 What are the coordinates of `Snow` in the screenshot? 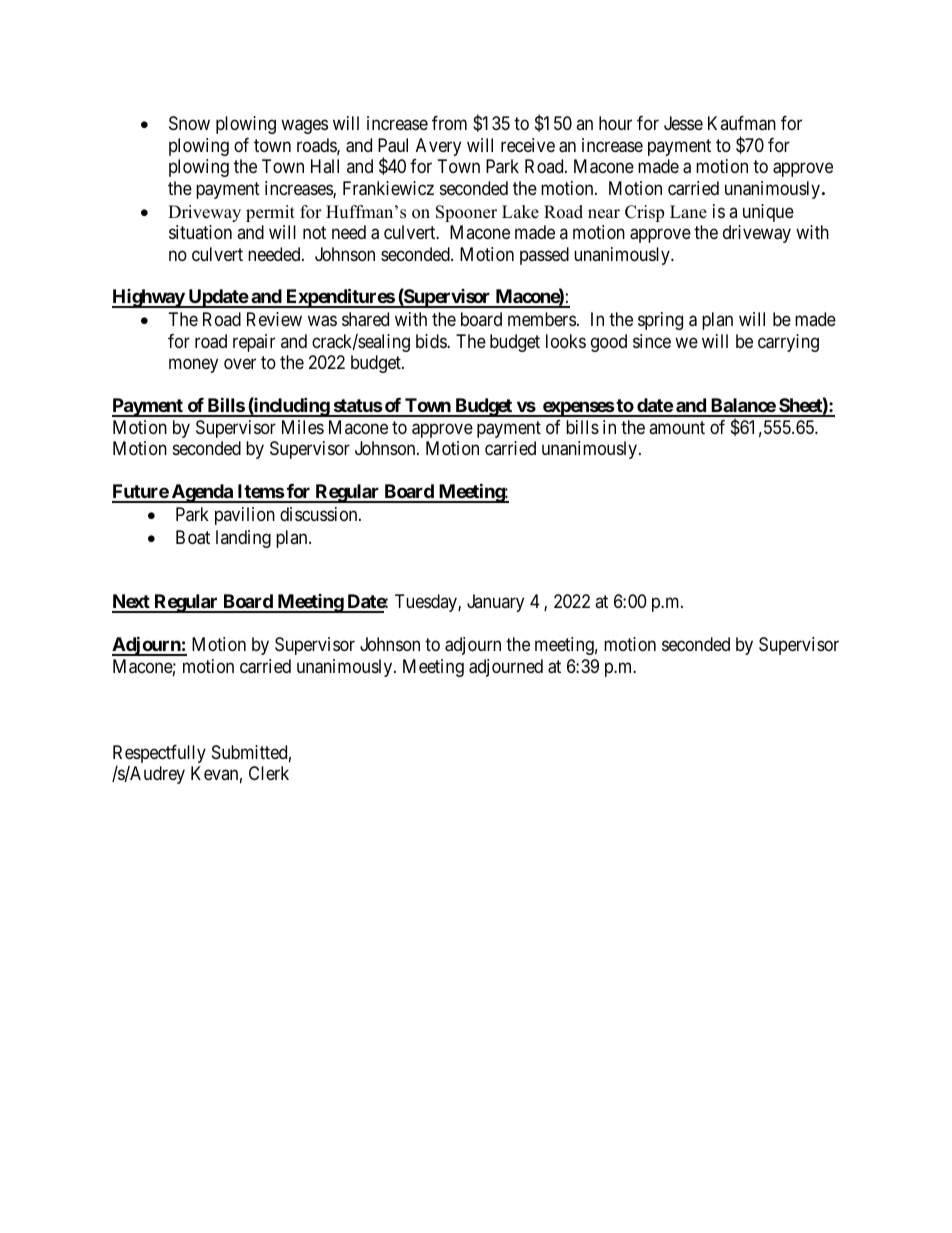 It's located at (189, 123).
